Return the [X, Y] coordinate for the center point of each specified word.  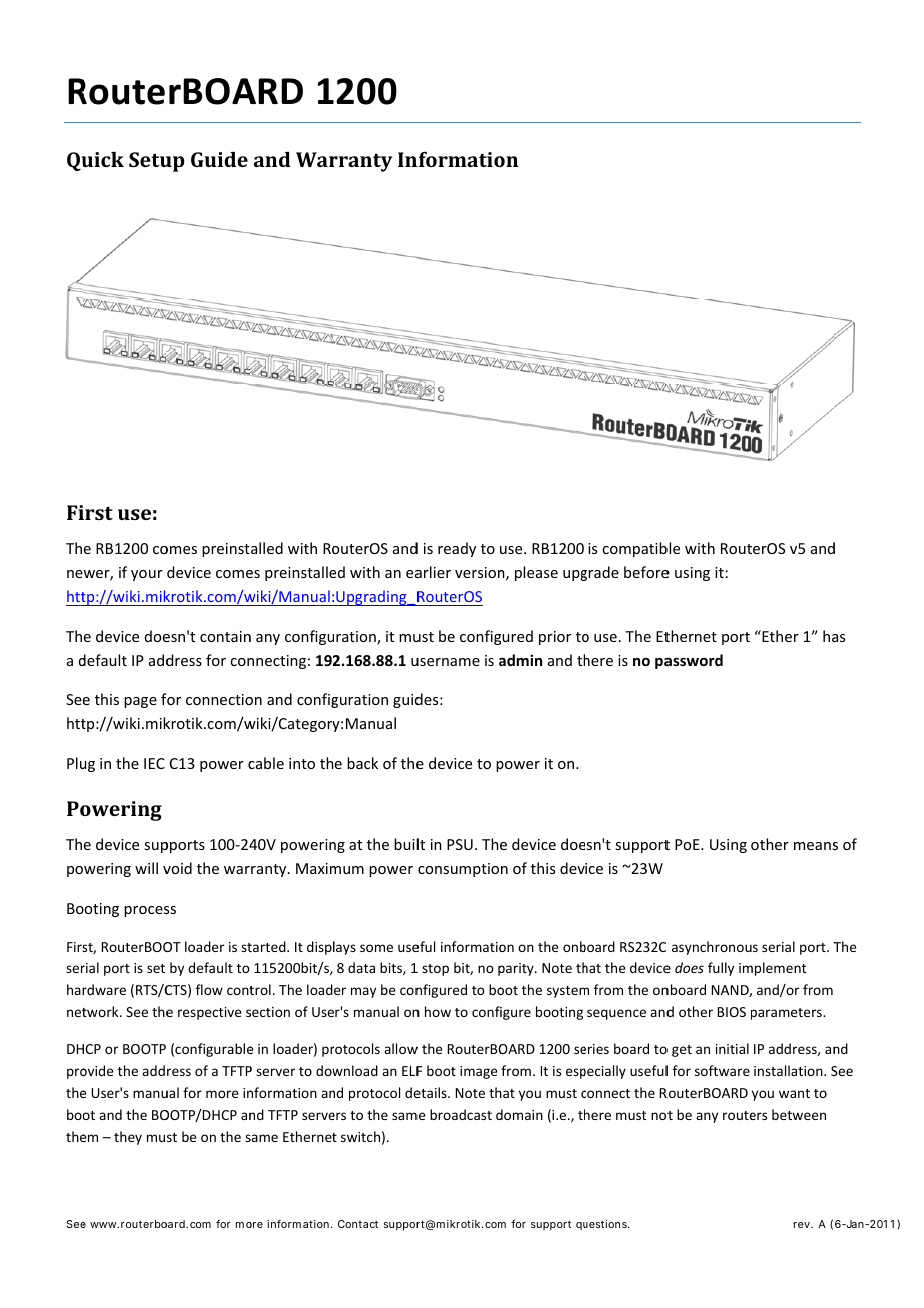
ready [457, 549]
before [647, 572]
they [128, 1138]
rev [803, 1225]
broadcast [461, 1114]
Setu [151, 159]
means [816, 846]
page [140, 702]
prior [555, 638]
